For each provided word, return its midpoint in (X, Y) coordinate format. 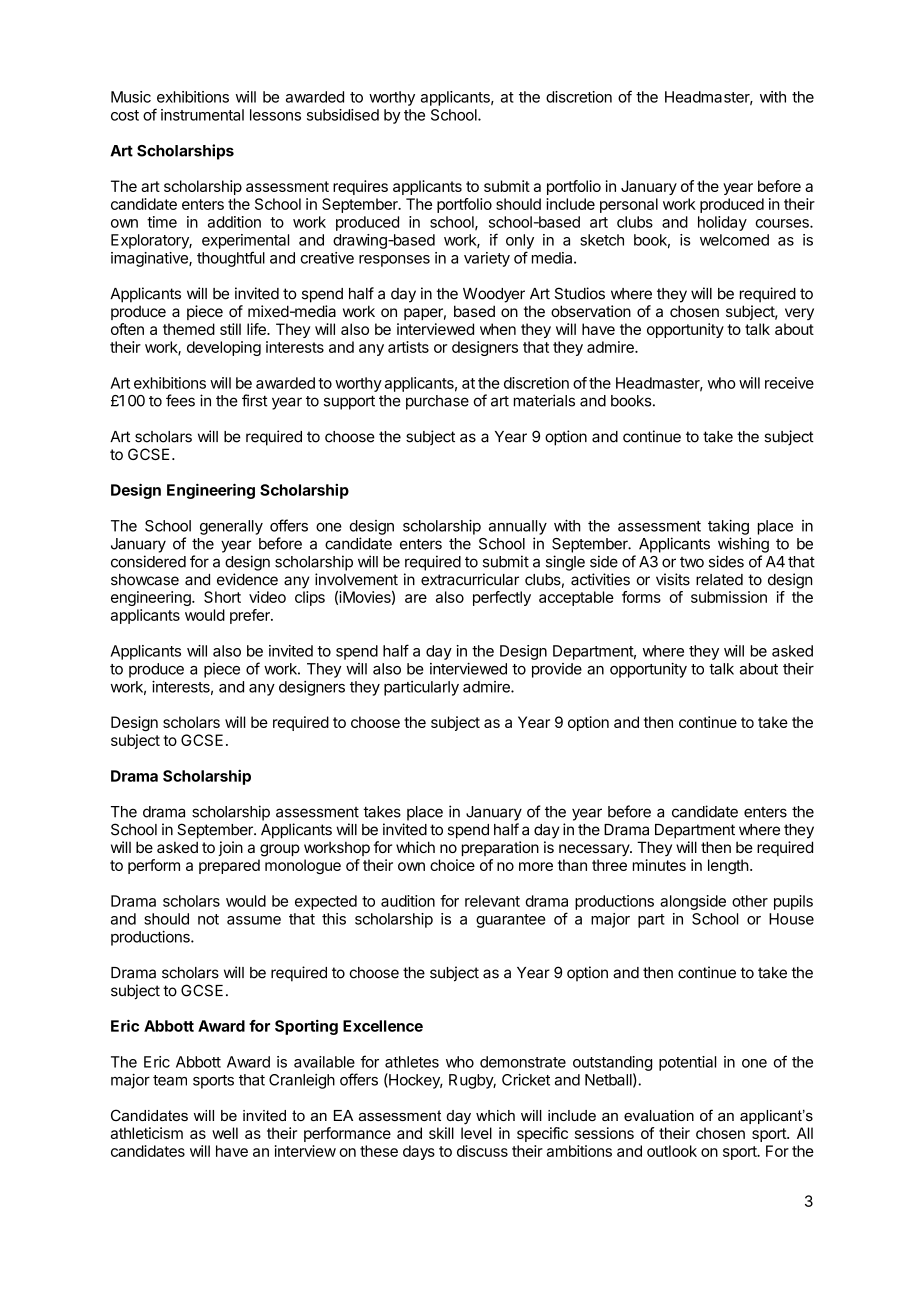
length (728, 866)
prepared (229, 866)
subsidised (343, 115)
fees (180, 400)
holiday (722, 223)
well (225, 1133)
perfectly (502, 598)
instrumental (202, 115)
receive (789, 383)
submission (729, 597)
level (476, 1133)
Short (222, 597)
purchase (437, 402)
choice (452, 865)
